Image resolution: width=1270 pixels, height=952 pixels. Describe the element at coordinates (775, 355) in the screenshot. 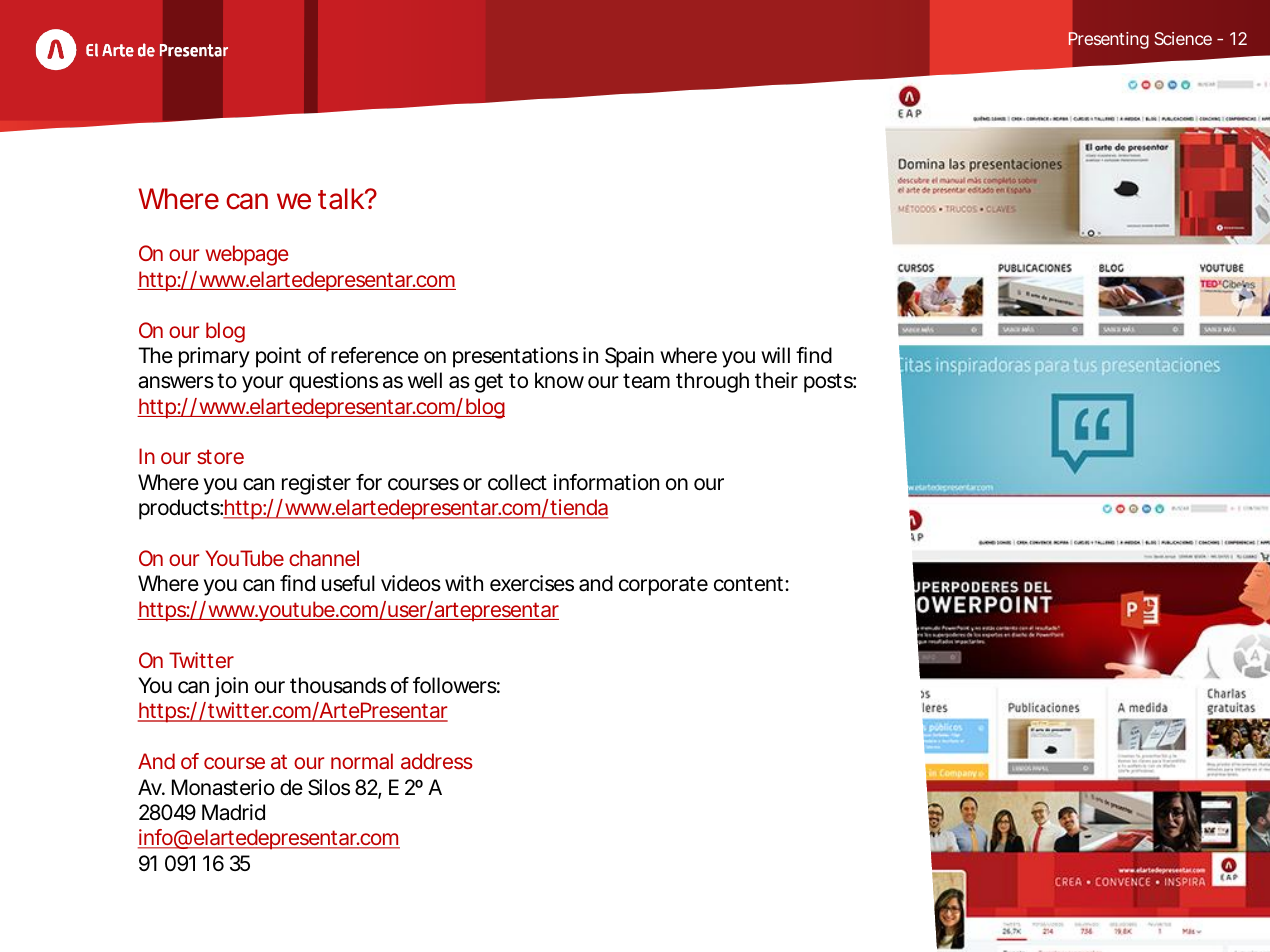

I see `will` at that location.
